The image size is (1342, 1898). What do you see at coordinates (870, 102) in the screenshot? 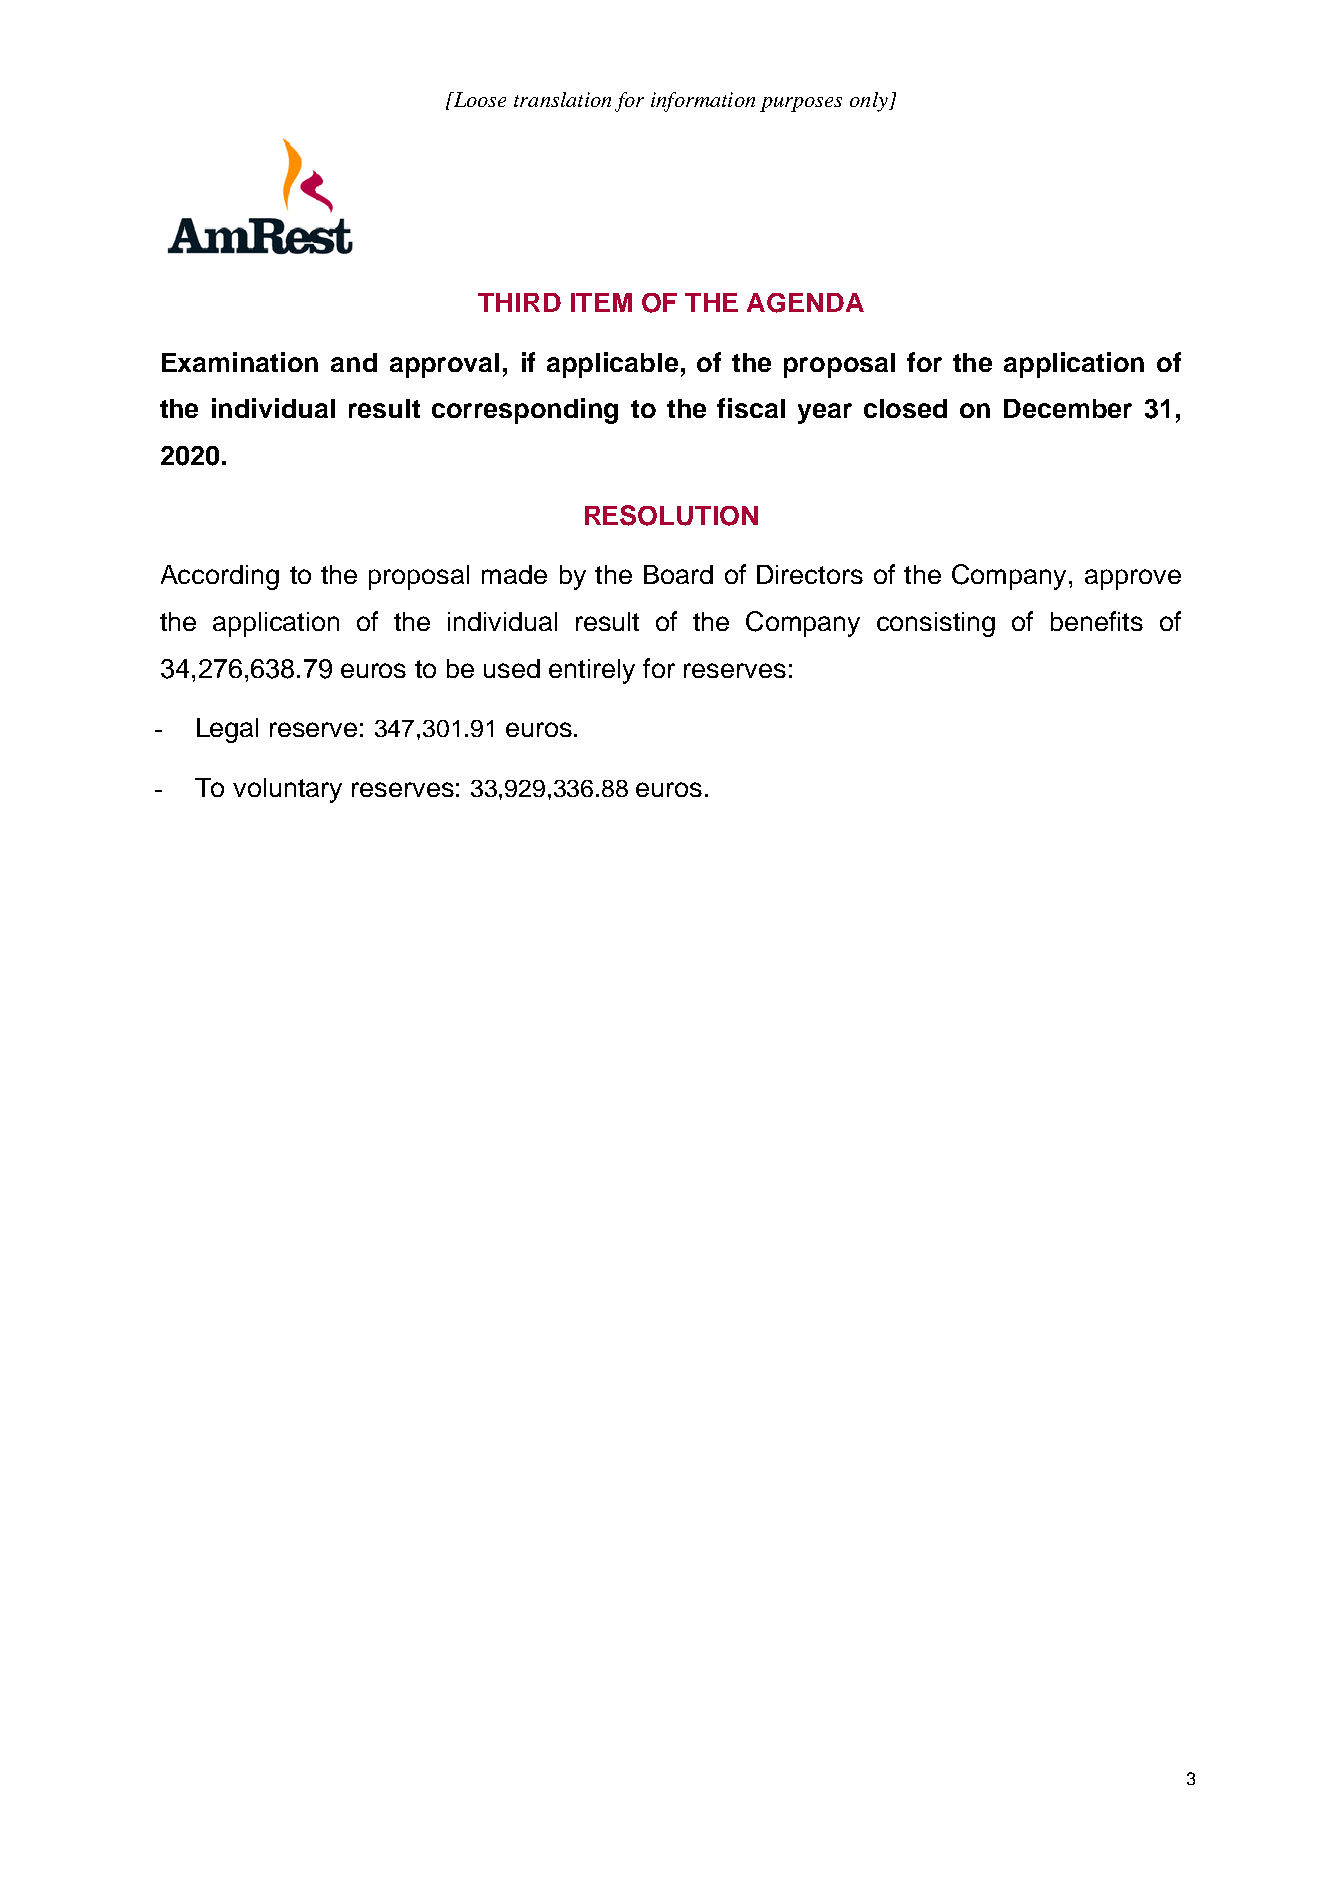
I see `only` at bounding box center [870, 102].
